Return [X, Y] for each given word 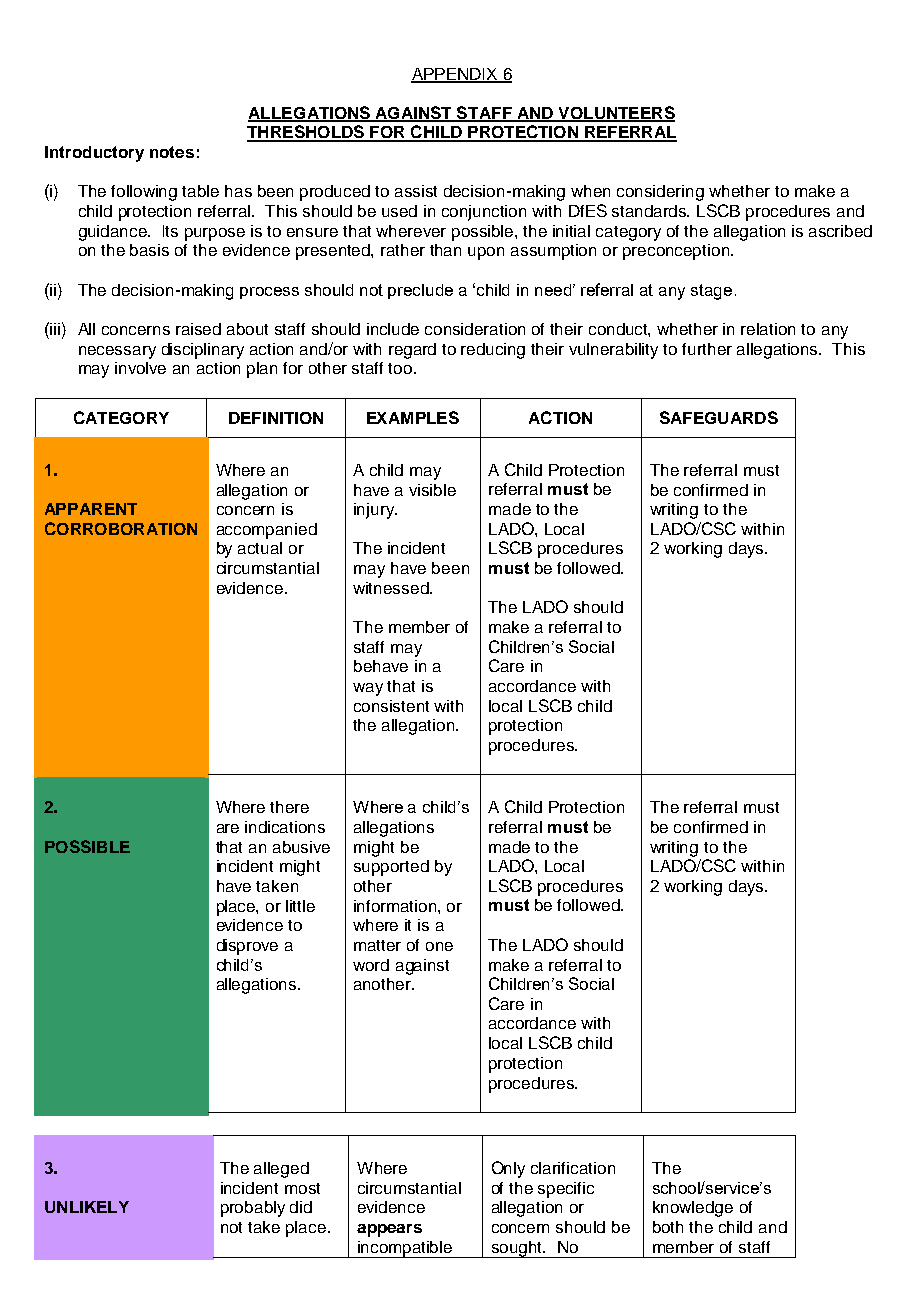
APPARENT [91, 509]
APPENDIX [455, 75]
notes [172, 152]
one [439, 946]
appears [389, 1230]
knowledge [693, 1209]
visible [432, 490]
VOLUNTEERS [615, 113]
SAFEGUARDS [719, 417]
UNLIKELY [87, 1207]
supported [391, 868]
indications [285, 827]
